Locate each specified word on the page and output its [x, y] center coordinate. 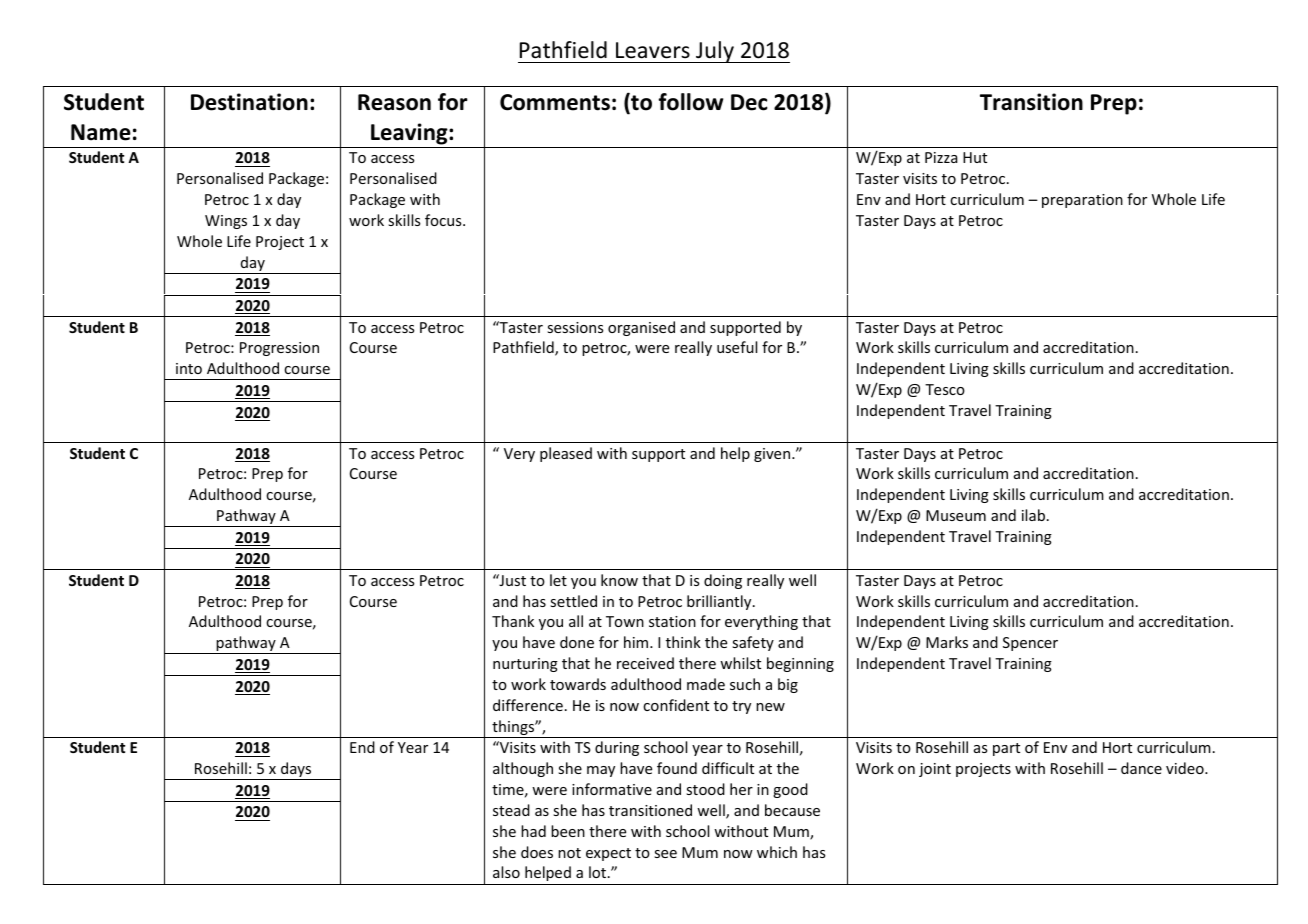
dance [1141, 768]
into [189, 368]
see [665, 854]
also [506, 872]
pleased [566, 454]
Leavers [653, 50]
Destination [249, 102]
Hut [975, 157]
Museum [956, 515]
